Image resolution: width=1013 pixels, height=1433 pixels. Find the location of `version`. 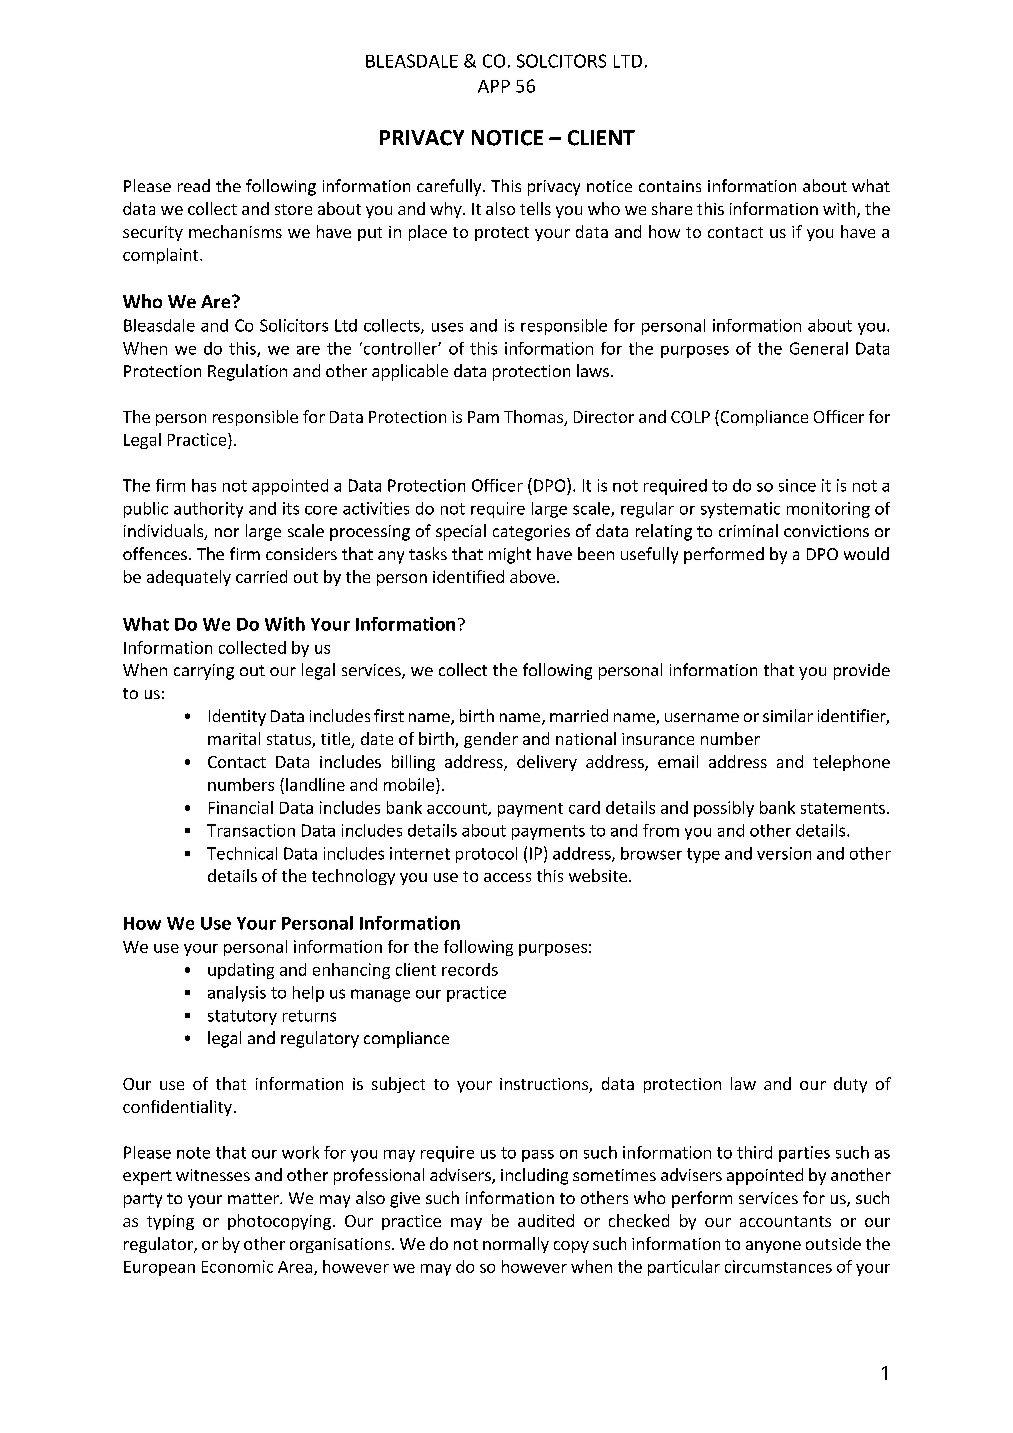

version is located at coordinates (784, 853).
